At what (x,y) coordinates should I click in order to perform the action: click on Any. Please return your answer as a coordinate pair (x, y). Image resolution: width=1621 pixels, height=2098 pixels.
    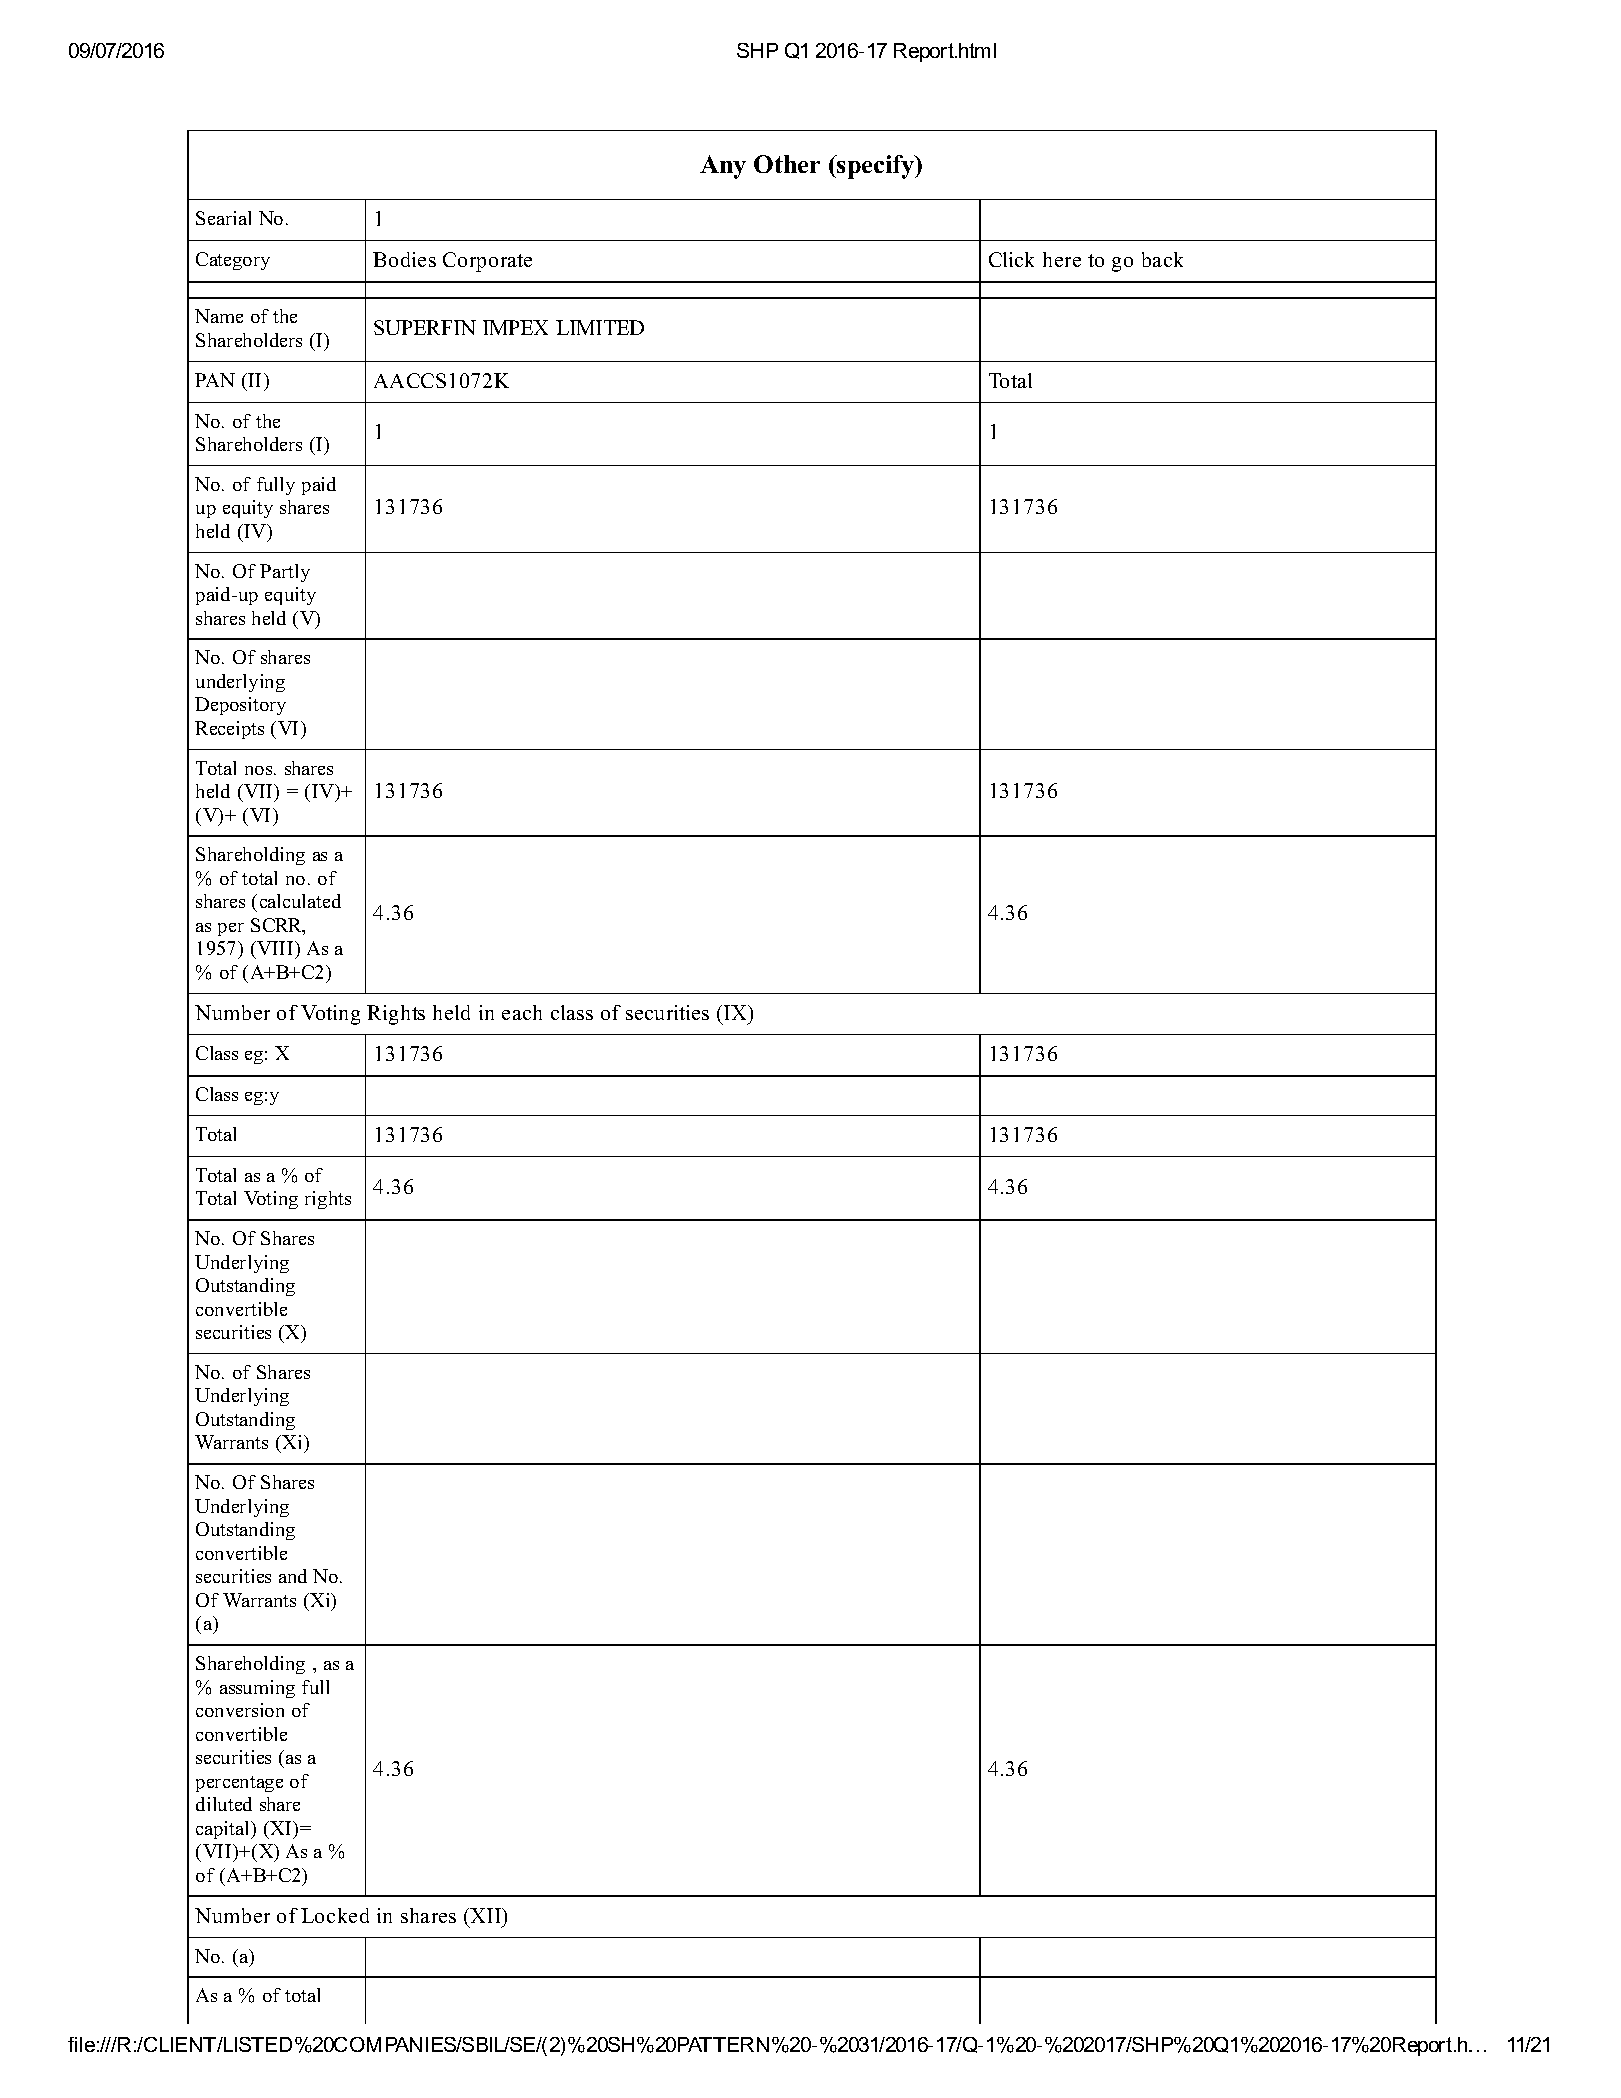
    Looking at the image, I should click on (723, 167).
